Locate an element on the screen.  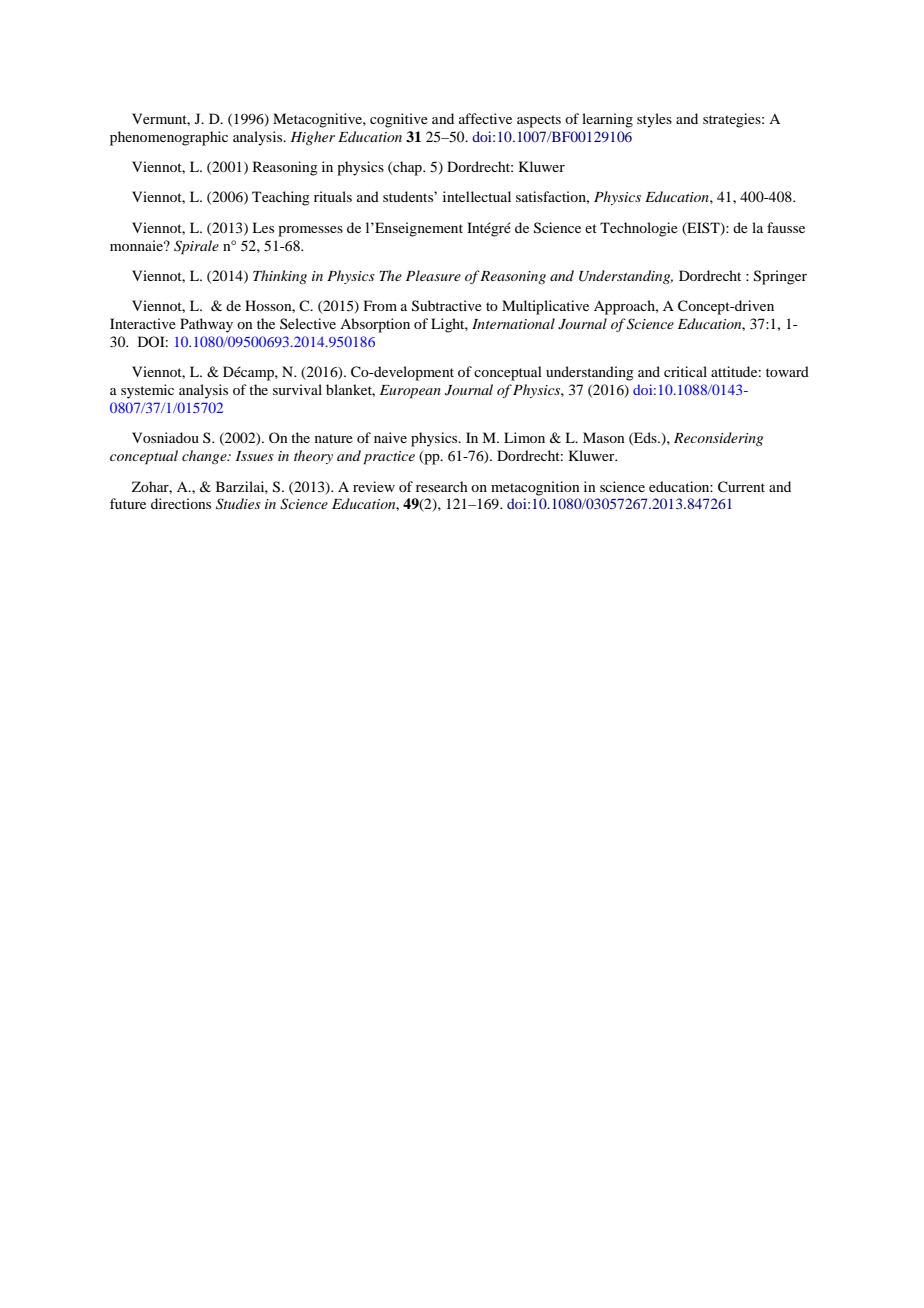
Springer is located at coordinates (780, 277).
